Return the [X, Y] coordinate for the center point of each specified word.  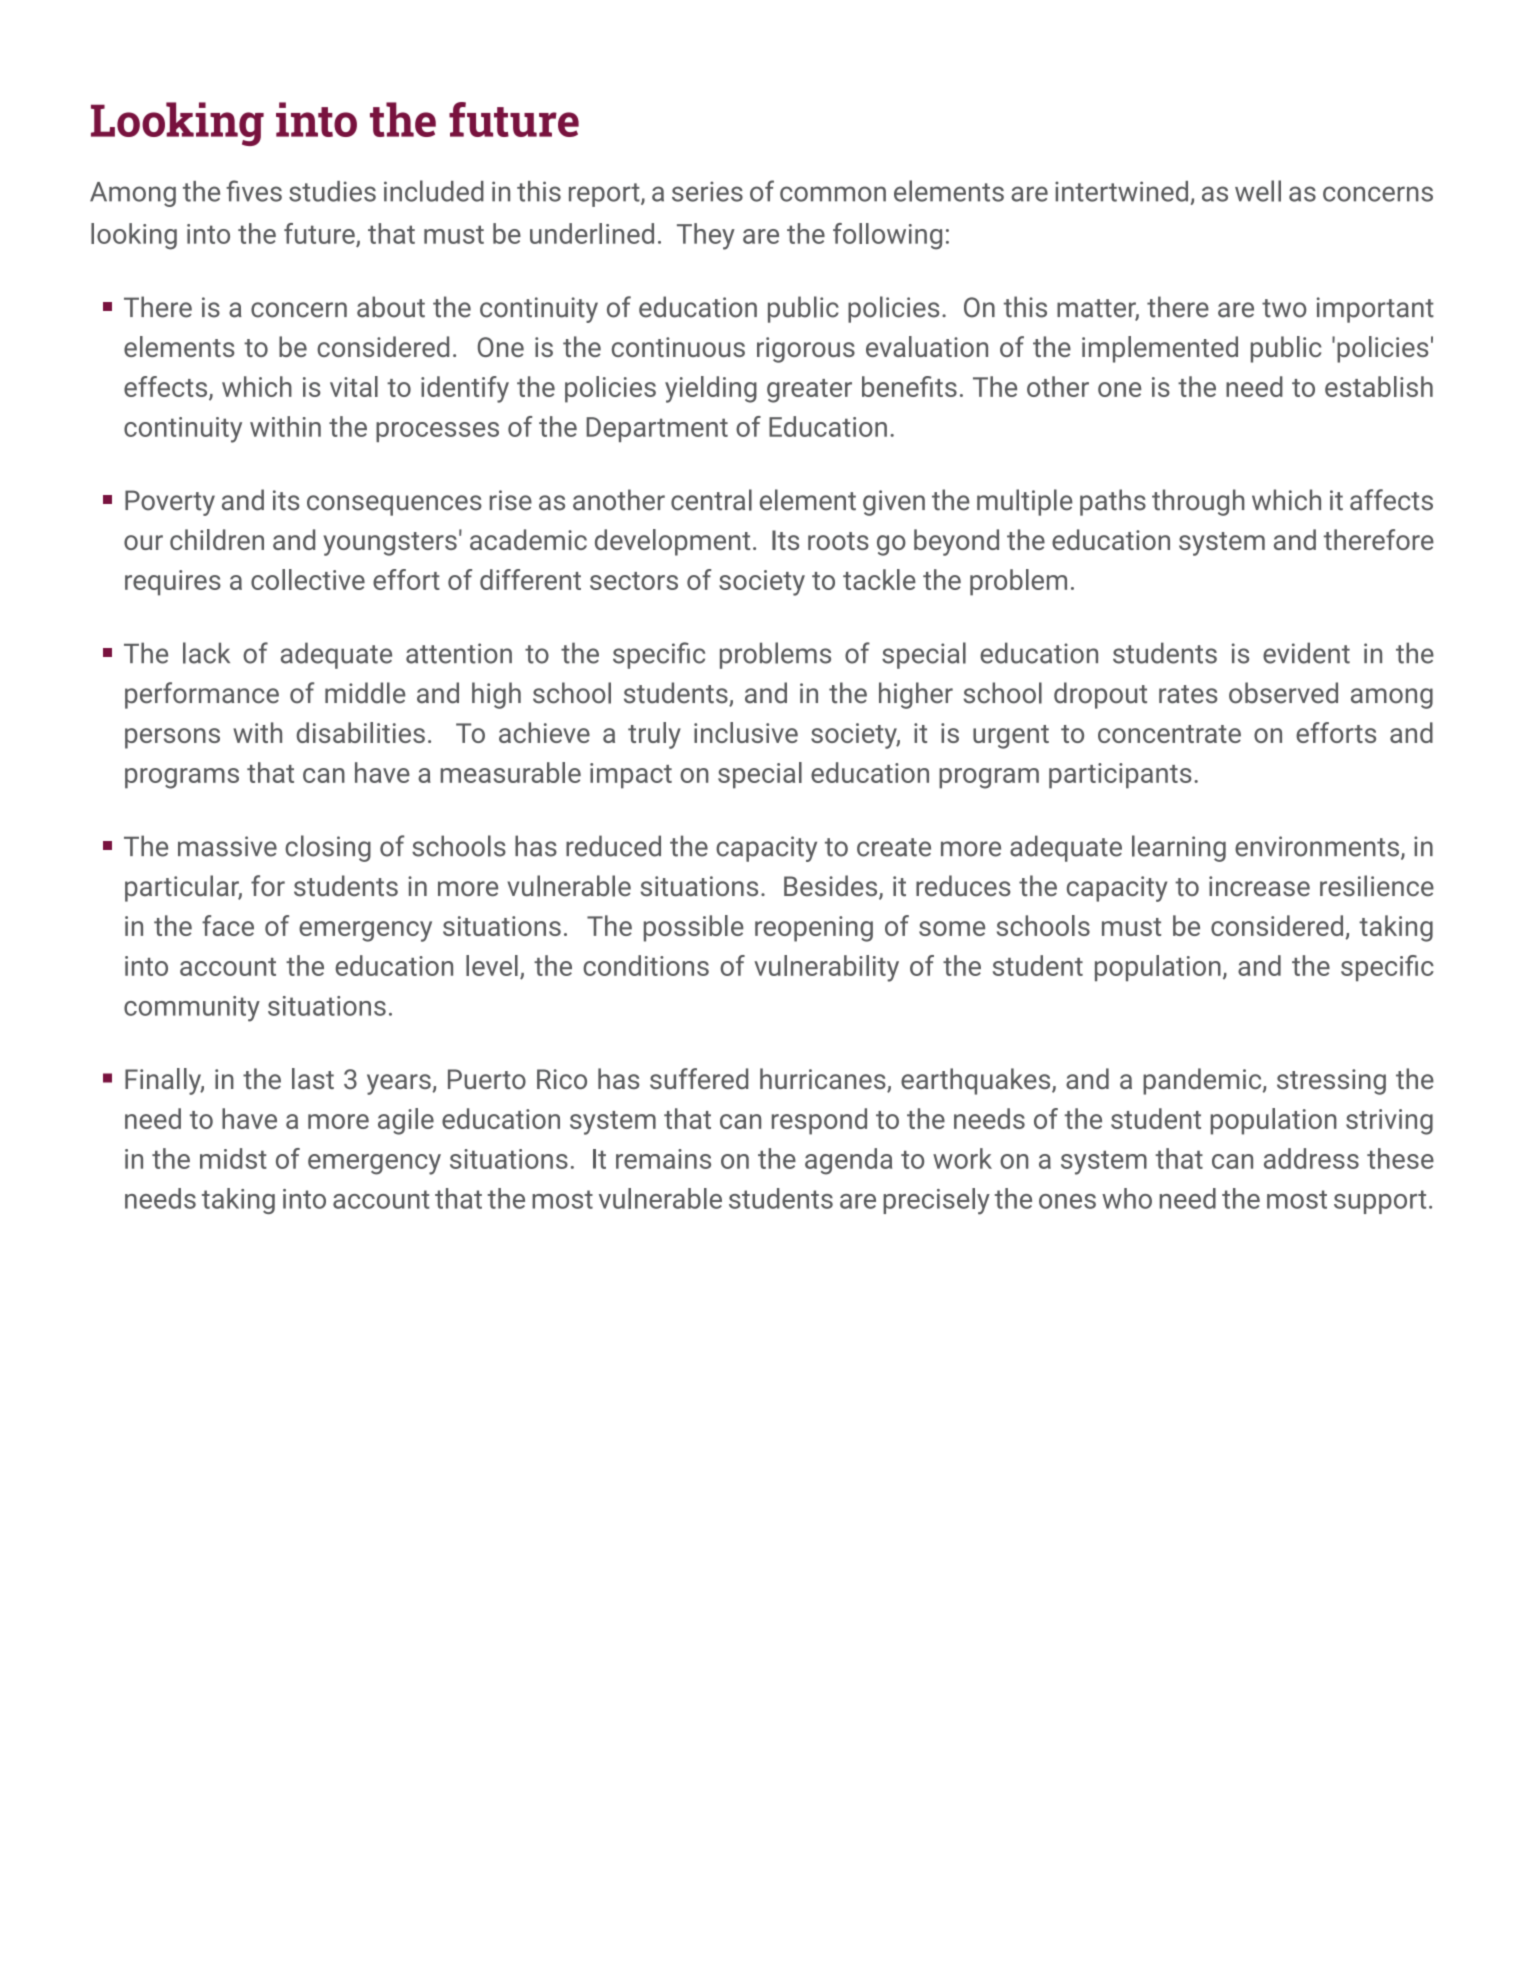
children [217, 539]
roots [838, 541]
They [706, 236]
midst [233, 1158]
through [1198, 502]
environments [1317, 846]
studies [332, 191]
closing [328, 848]
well [1258, 191]
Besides [832, 887]
